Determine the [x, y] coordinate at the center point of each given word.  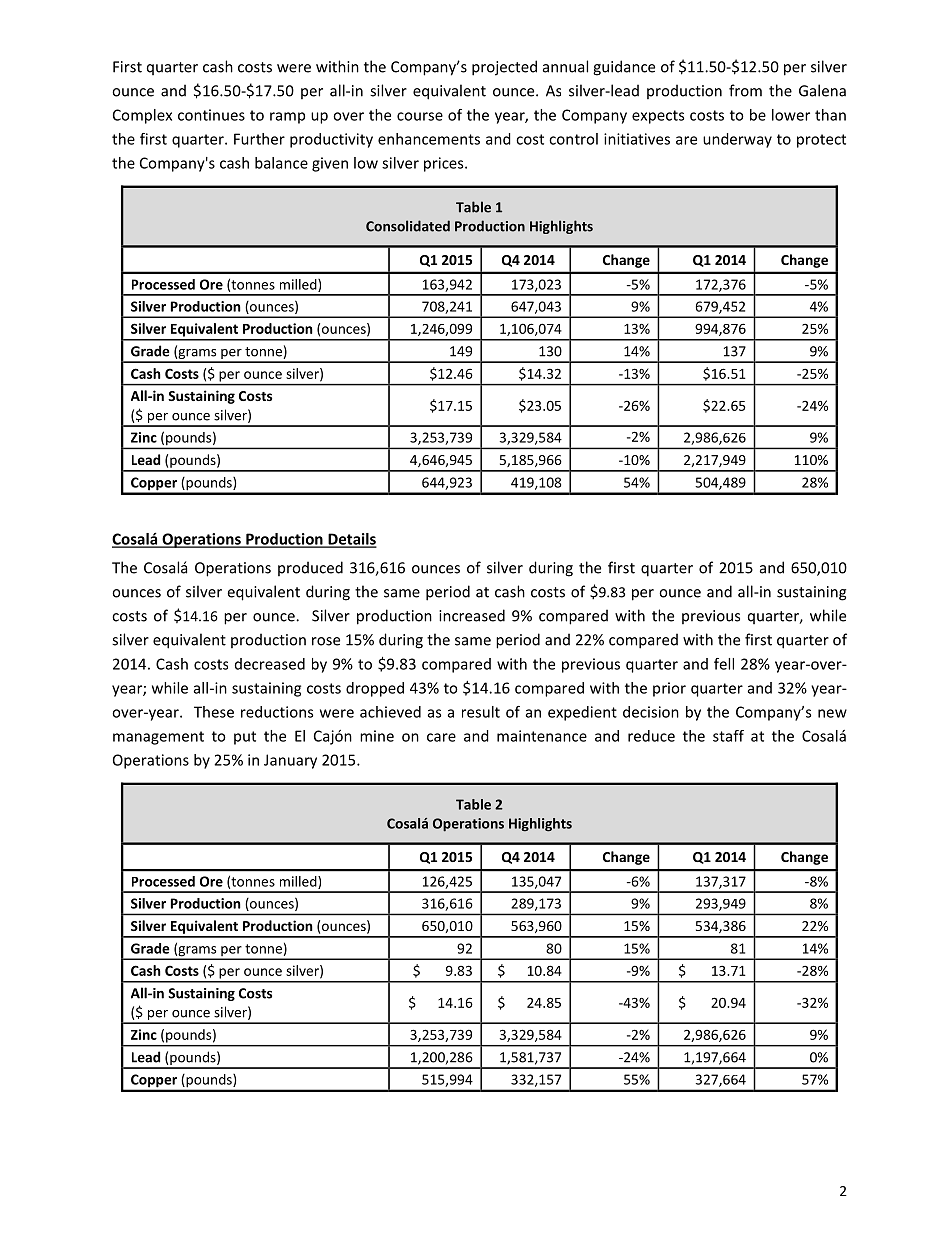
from [745, 90]
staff [728, 736]
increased [472, 615]
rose [326, 641]
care [441, 737]
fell [724, 664]
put [245, 738]
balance [281, 163]
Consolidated [408, 226]
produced [310, 568]
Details [351, 540]
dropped [375, 689]
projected [504, 68]
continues [211, 115]
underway [737, 140]
